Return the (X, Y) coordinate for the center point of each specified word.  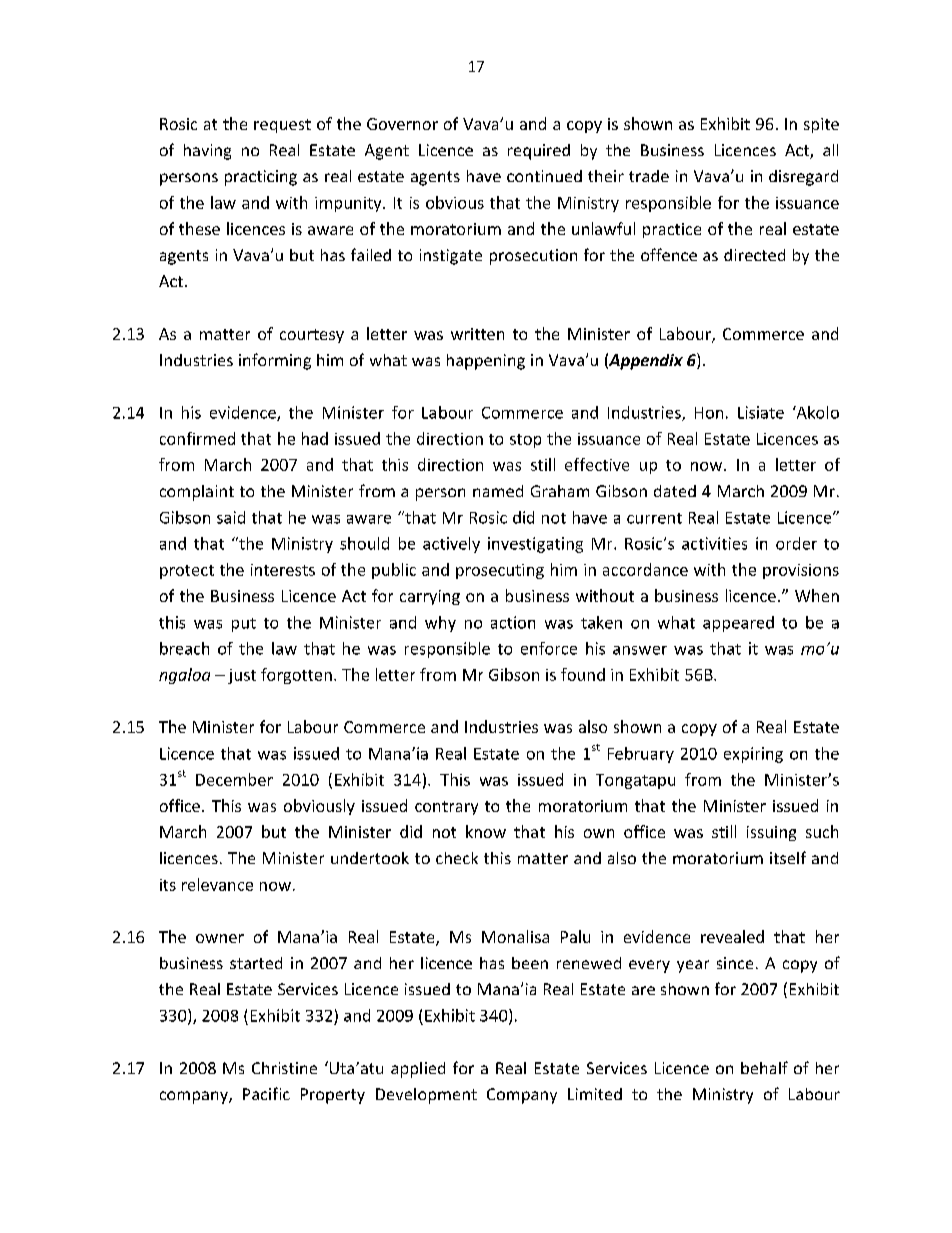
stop (525, 441)
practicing (261, 178)
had (315, 438)
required (539, 152)
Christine (284, 1068)
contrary (446, 808)
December (234, 779)
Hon (709, 413)
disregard (803, 178)
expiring (753, 755)
